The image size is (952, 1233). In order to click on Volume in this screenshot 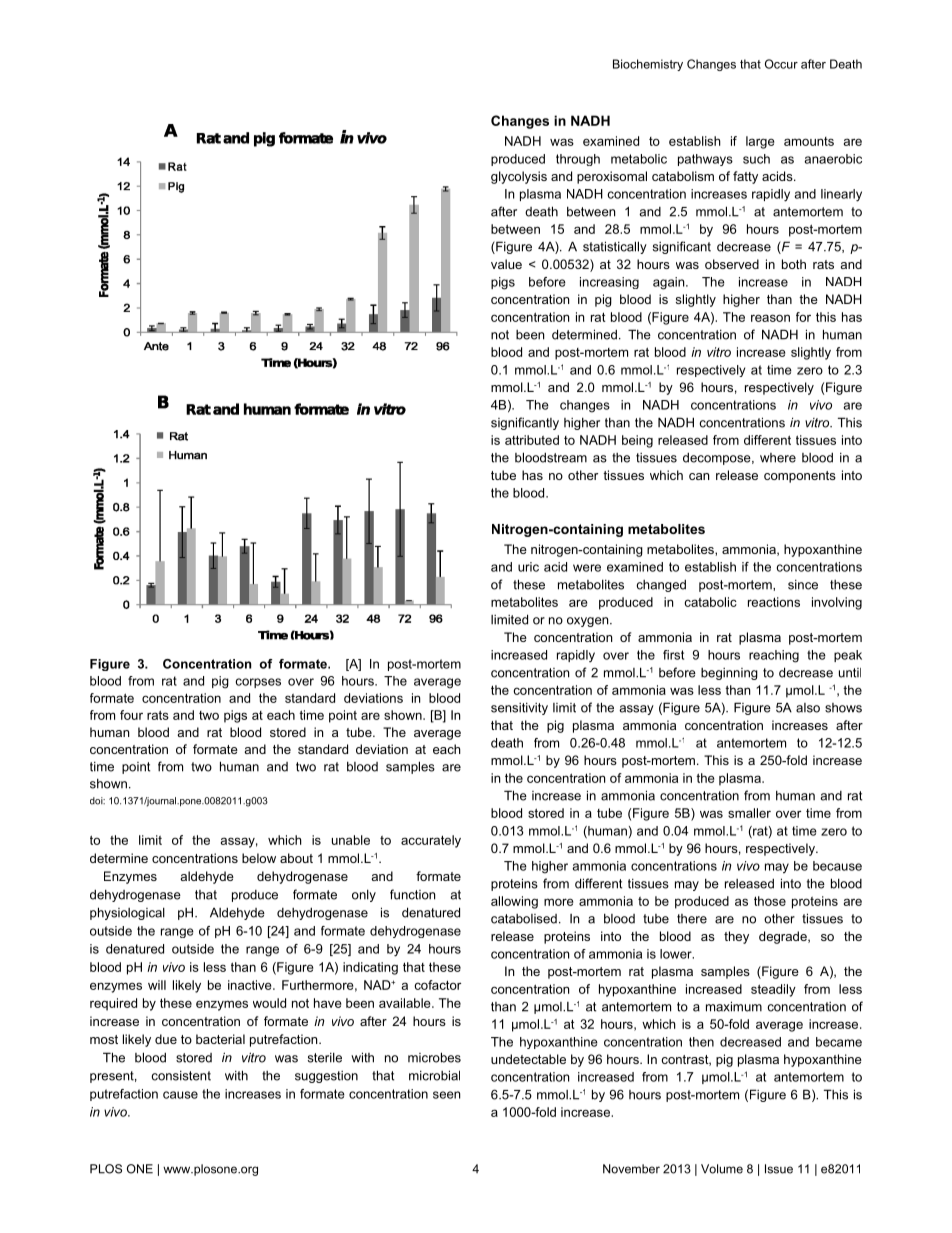, I will do `click(722, 1169)`.
